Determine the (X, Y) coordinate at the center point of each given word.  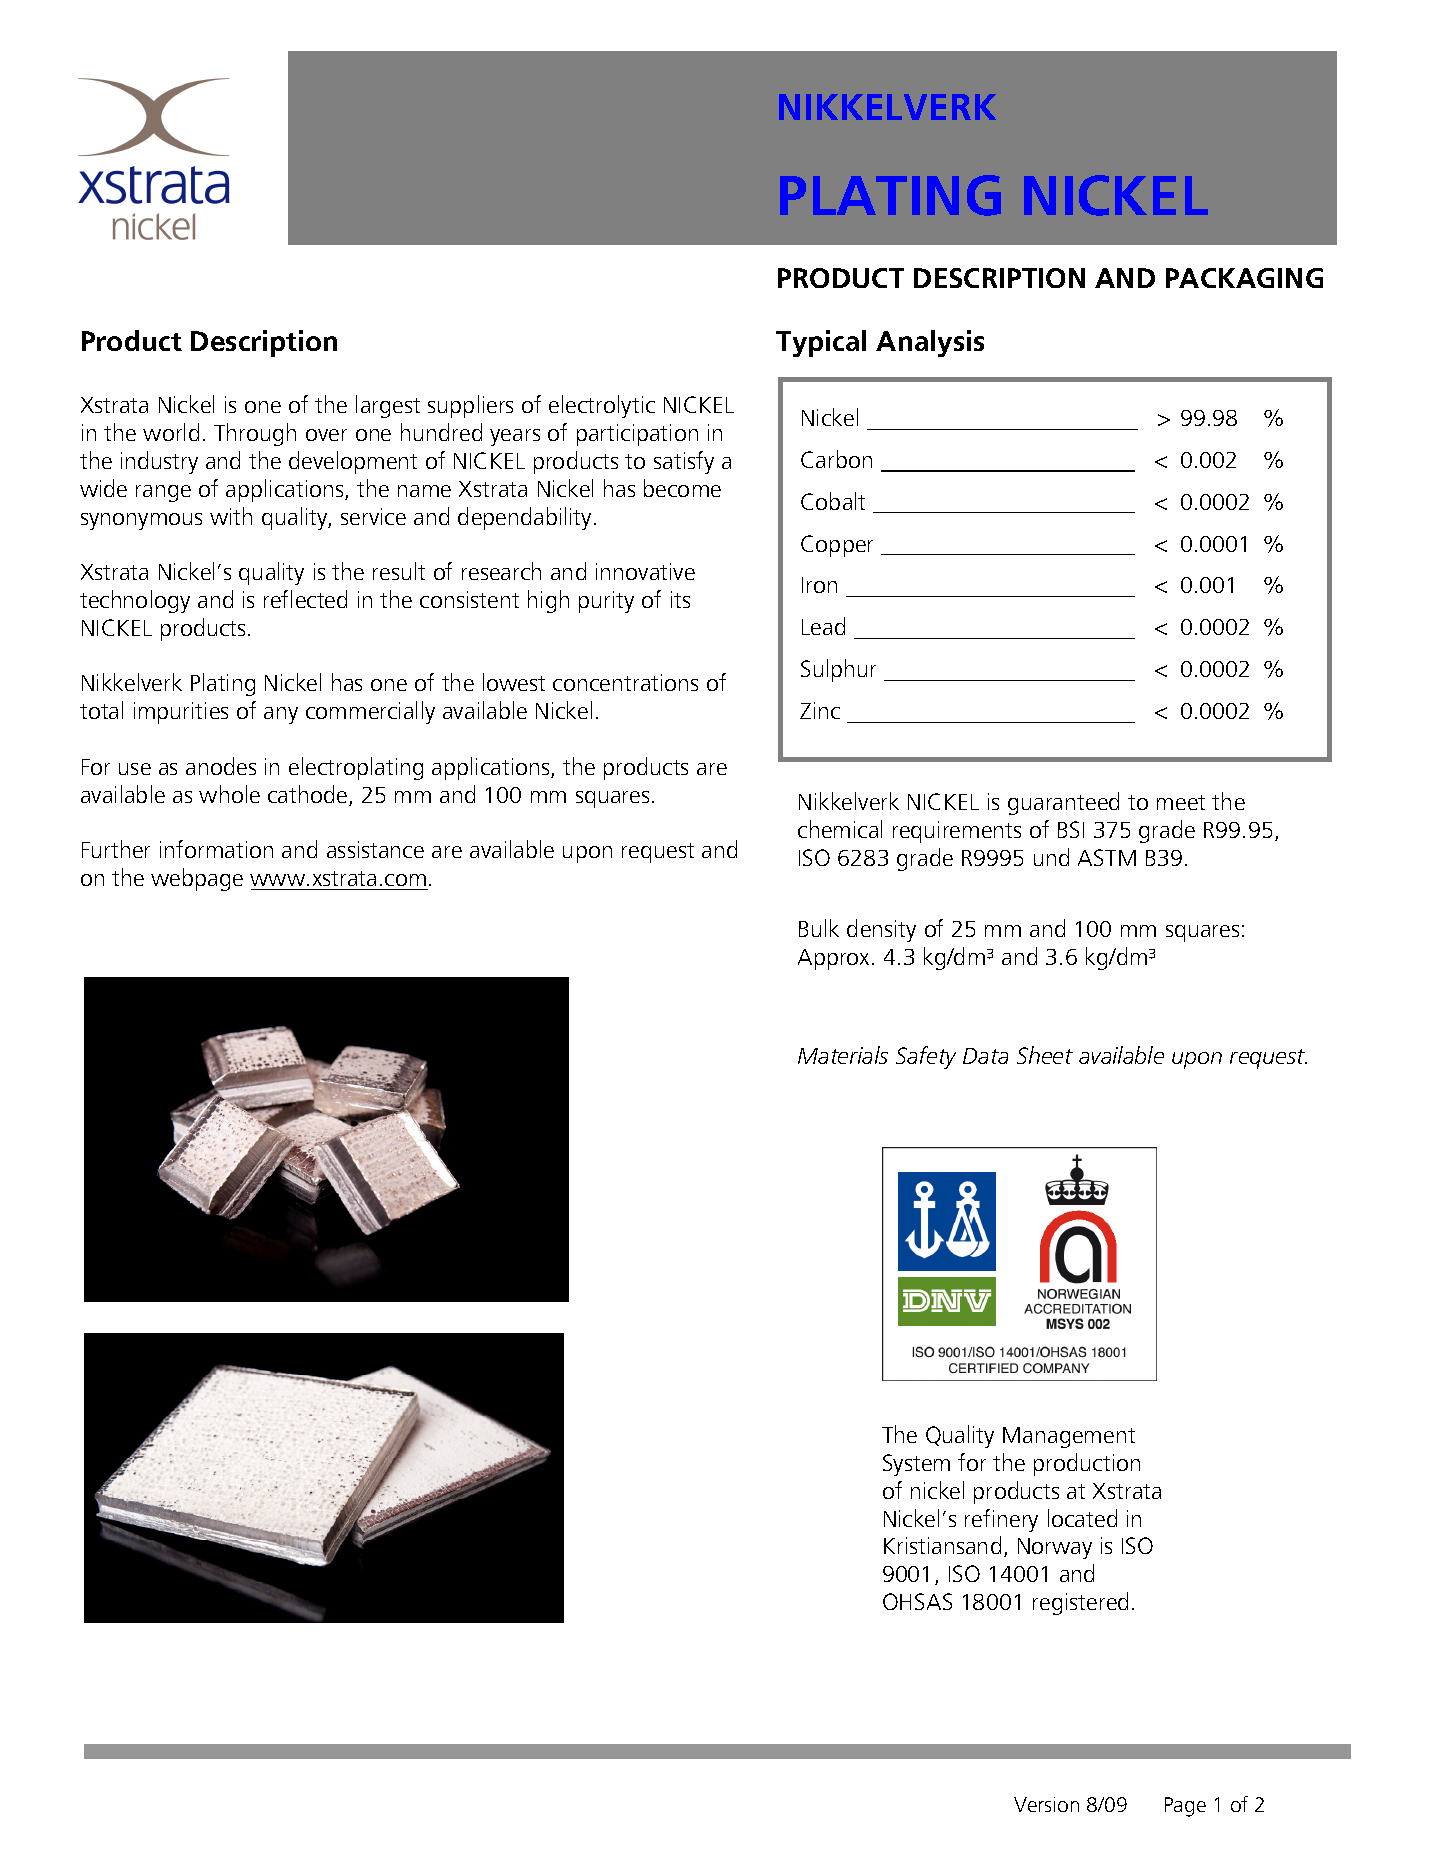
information (216, 849)
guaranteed (1063, 803)
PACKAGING (1244, 278)
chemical (840, 829)
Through (255, 434)
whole (229, 794)
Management (1069, 1437)
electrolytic (602, 406)
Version (1046, 1804)
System (916, 1465)
